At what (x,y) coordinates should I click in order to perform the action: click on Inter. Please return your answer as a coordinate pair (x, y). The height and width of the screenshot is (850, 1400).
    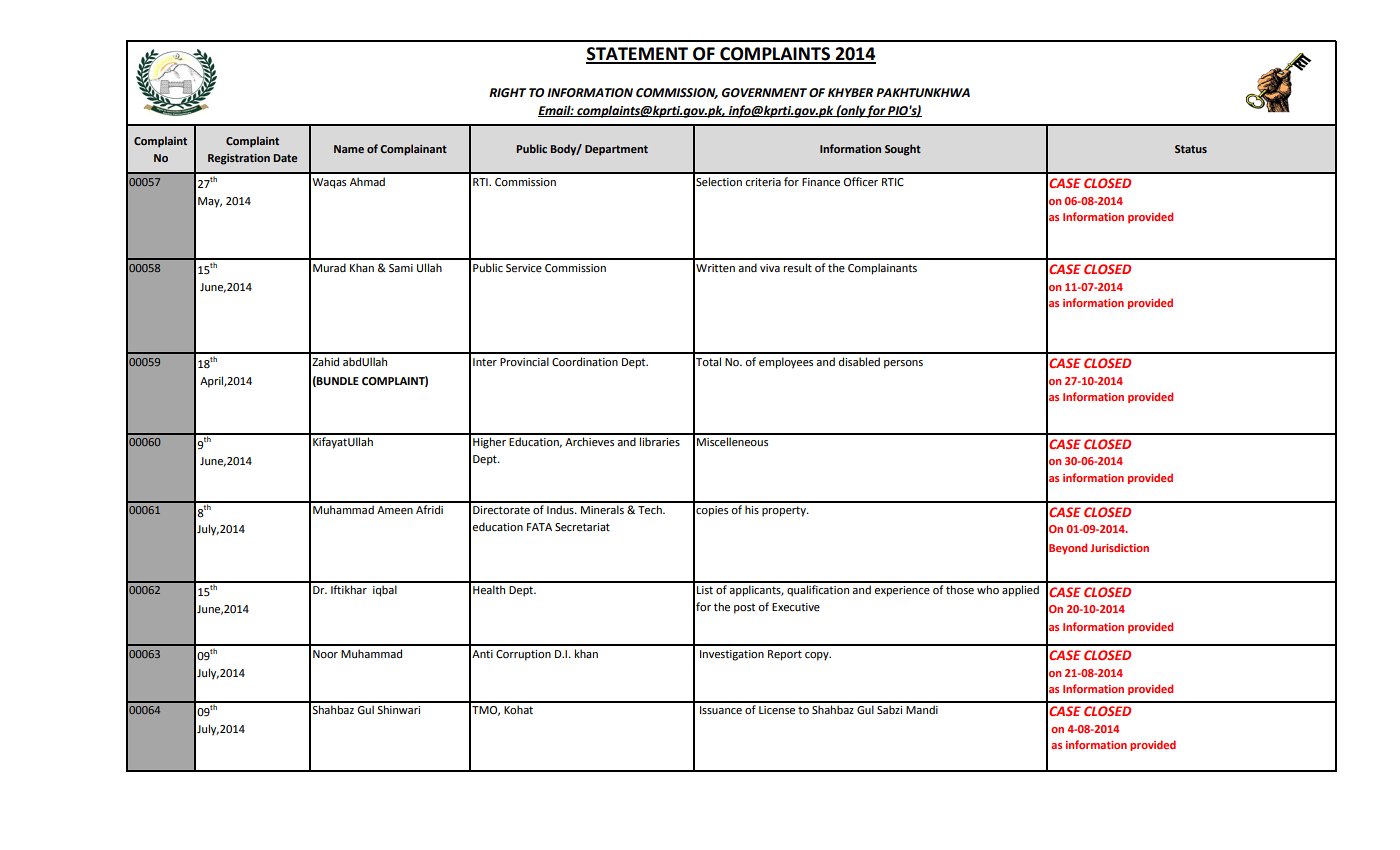
    Looking at the image, I should click on (485, 362).
